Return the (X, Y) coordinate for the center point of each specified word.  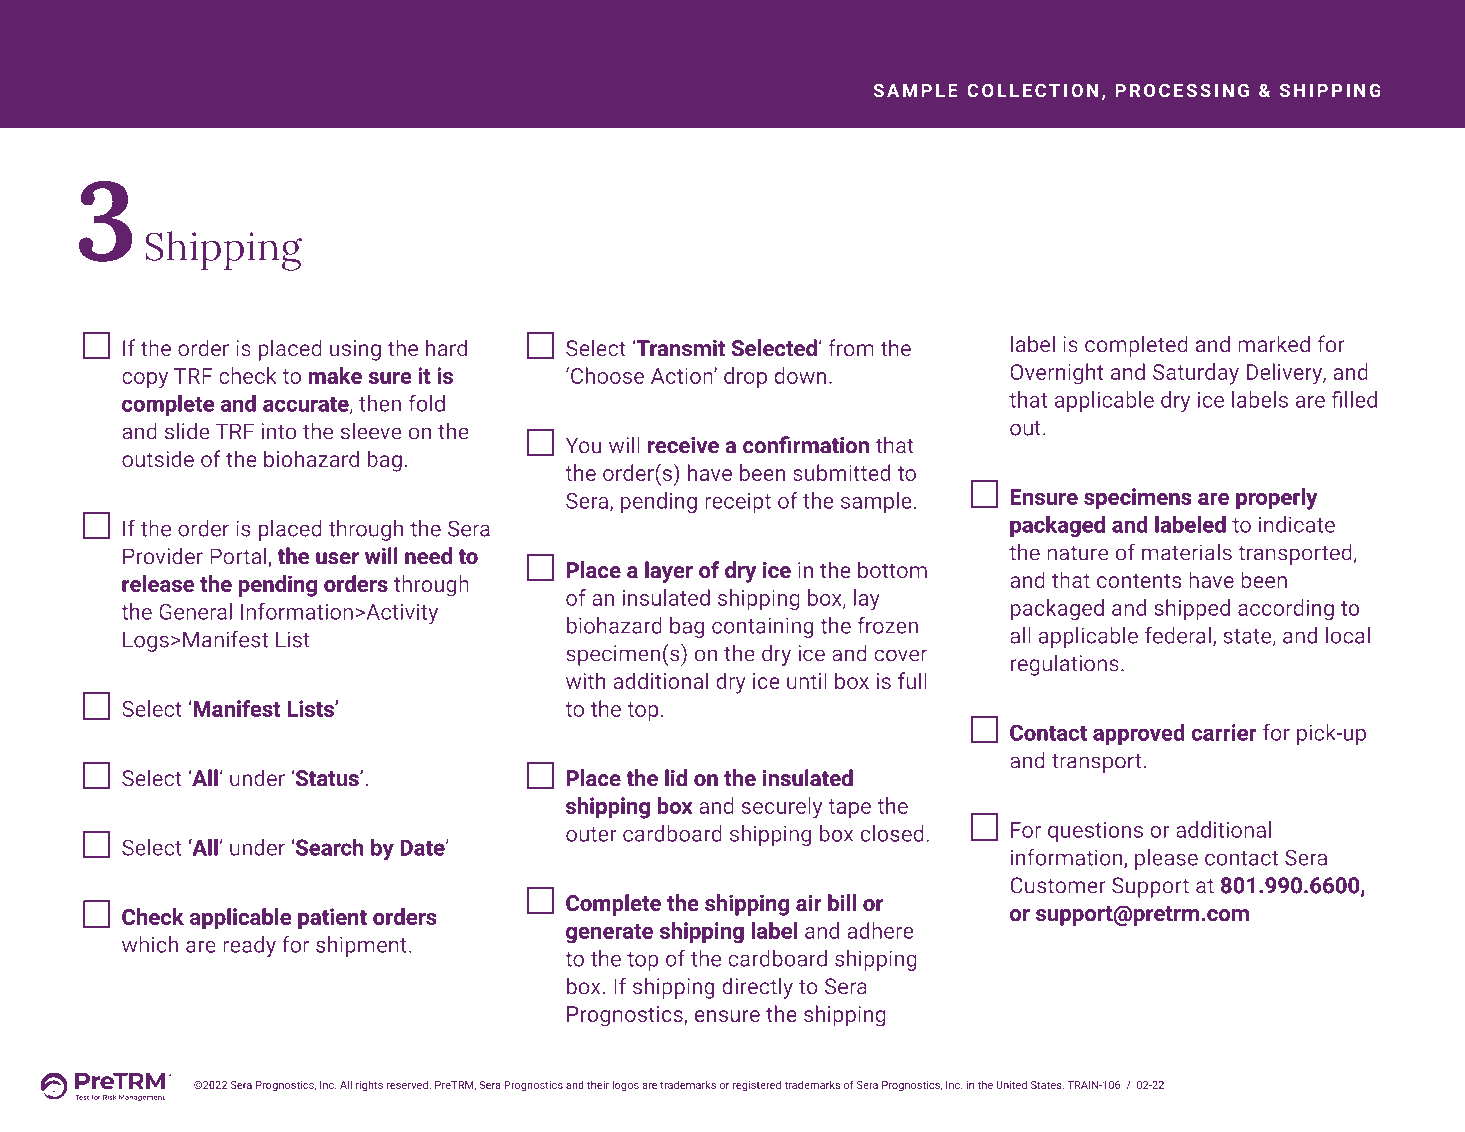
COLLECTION (1032, 90)
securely (782, 808)
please (1166, 859)
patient (332, 919)
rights (369, 1085)
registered (757, 1085)
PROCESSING (1182, 90)
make (335, 375)
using (355, 350)
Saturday (1196, 374)
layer (669, 572)
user (337, 558)
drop (745, 378)
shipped (1192, 609)
